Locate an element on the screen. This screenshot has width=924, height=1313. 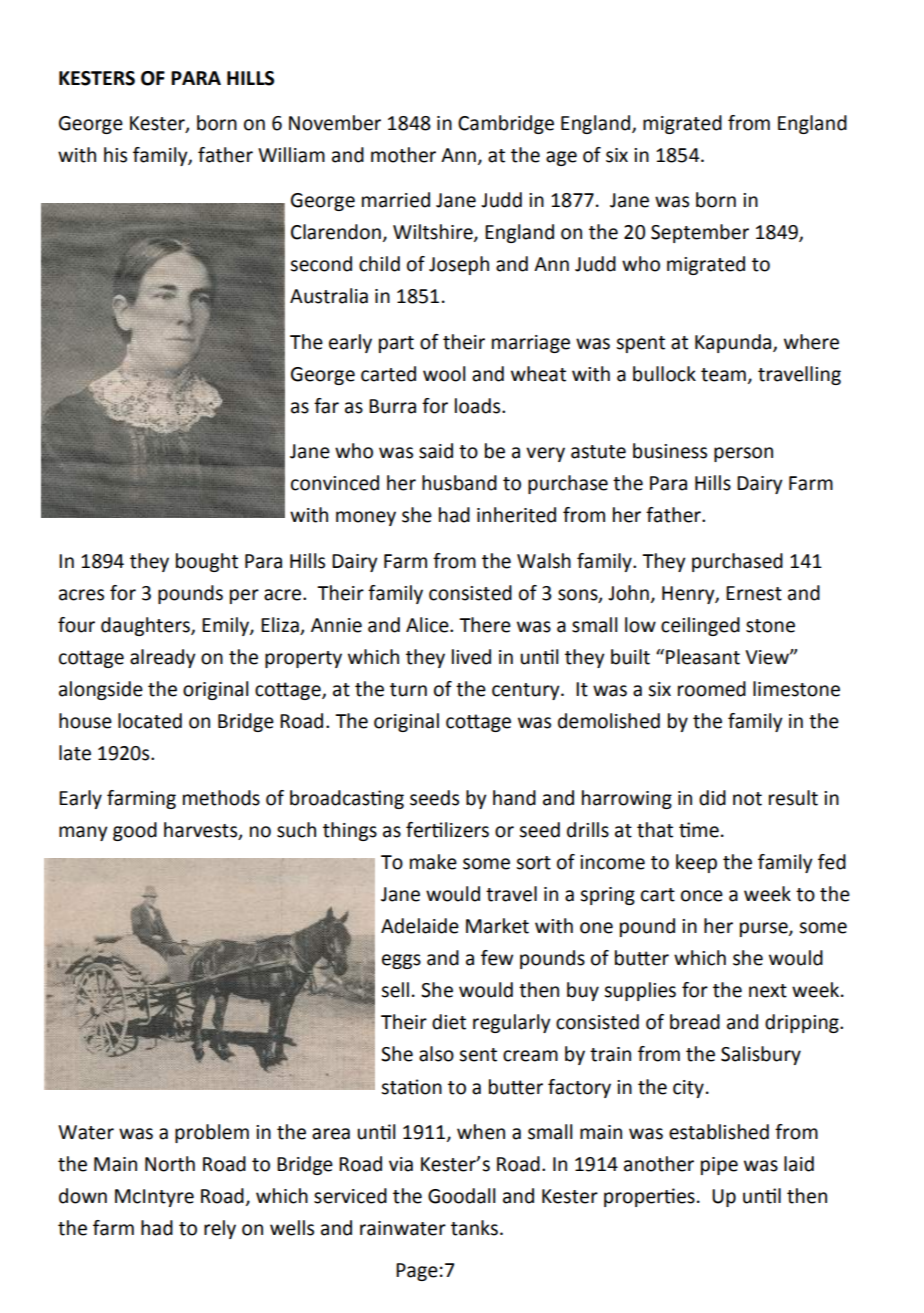
North is located at coordinates (170, 1164).
